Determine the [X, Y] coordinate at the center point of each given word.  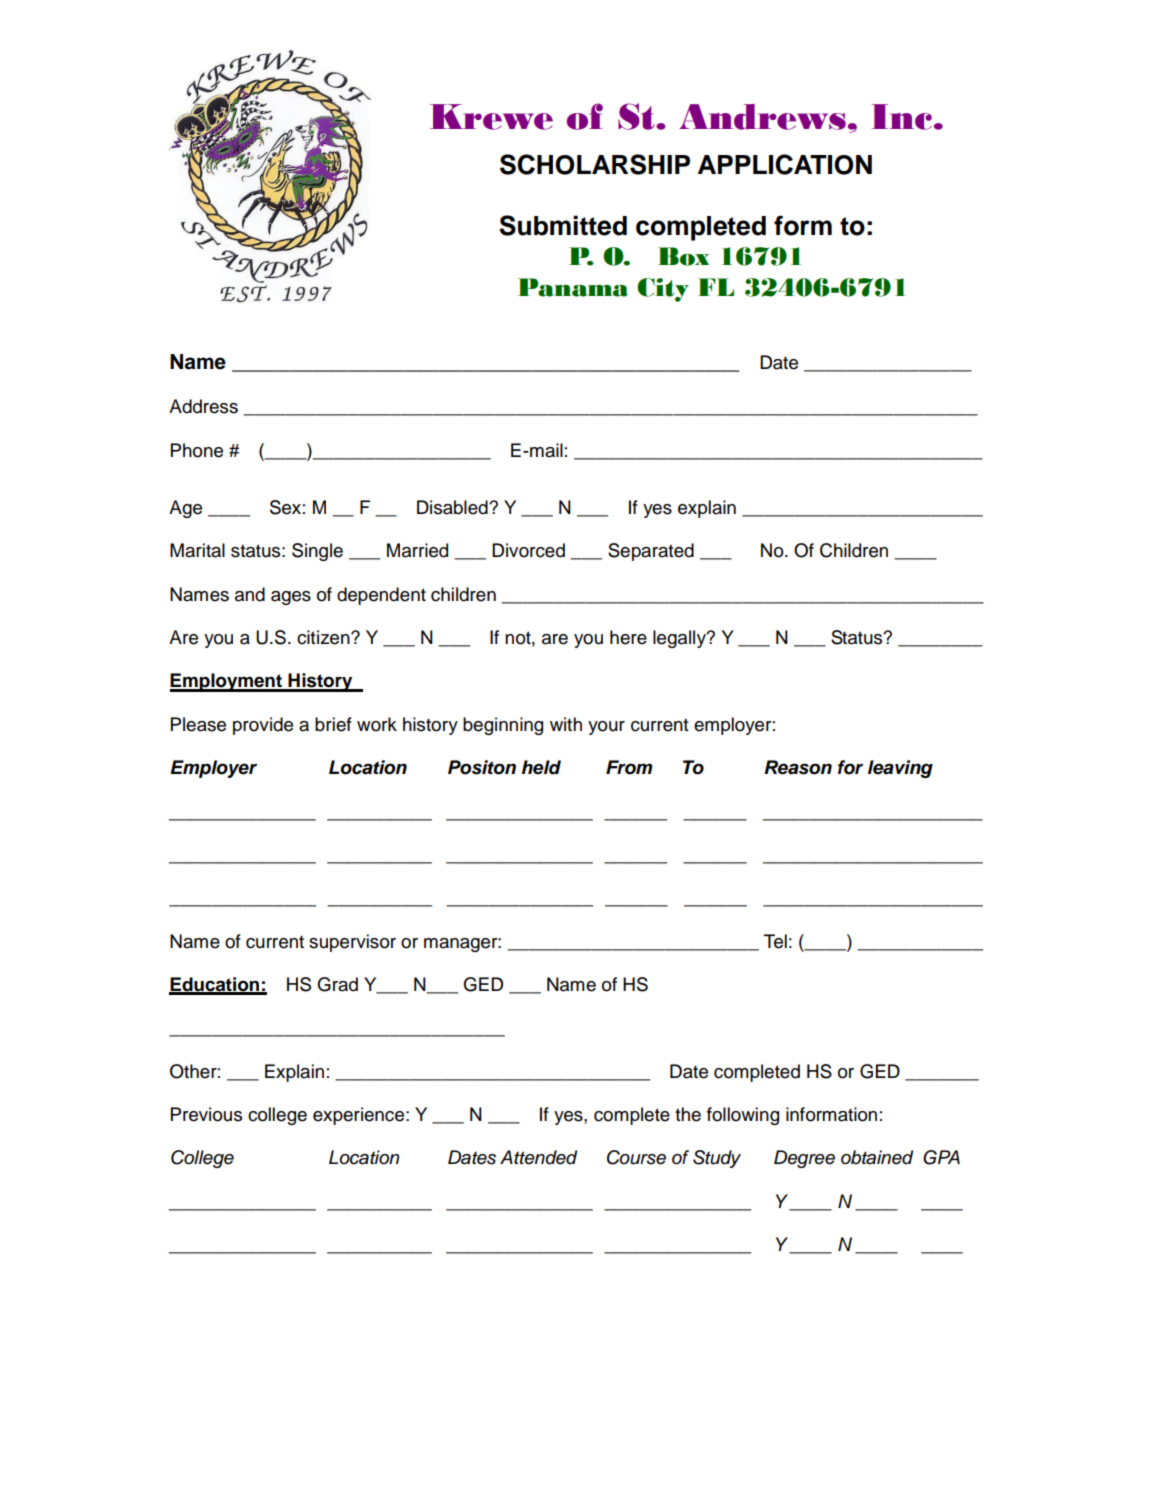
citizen [324, 637]
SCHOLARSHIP [595, 164]
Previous [206, 1114]
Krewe [491, 117]
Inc [903, 117]
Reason [798, 767]
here [628, 637]
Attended [538, 1157]
